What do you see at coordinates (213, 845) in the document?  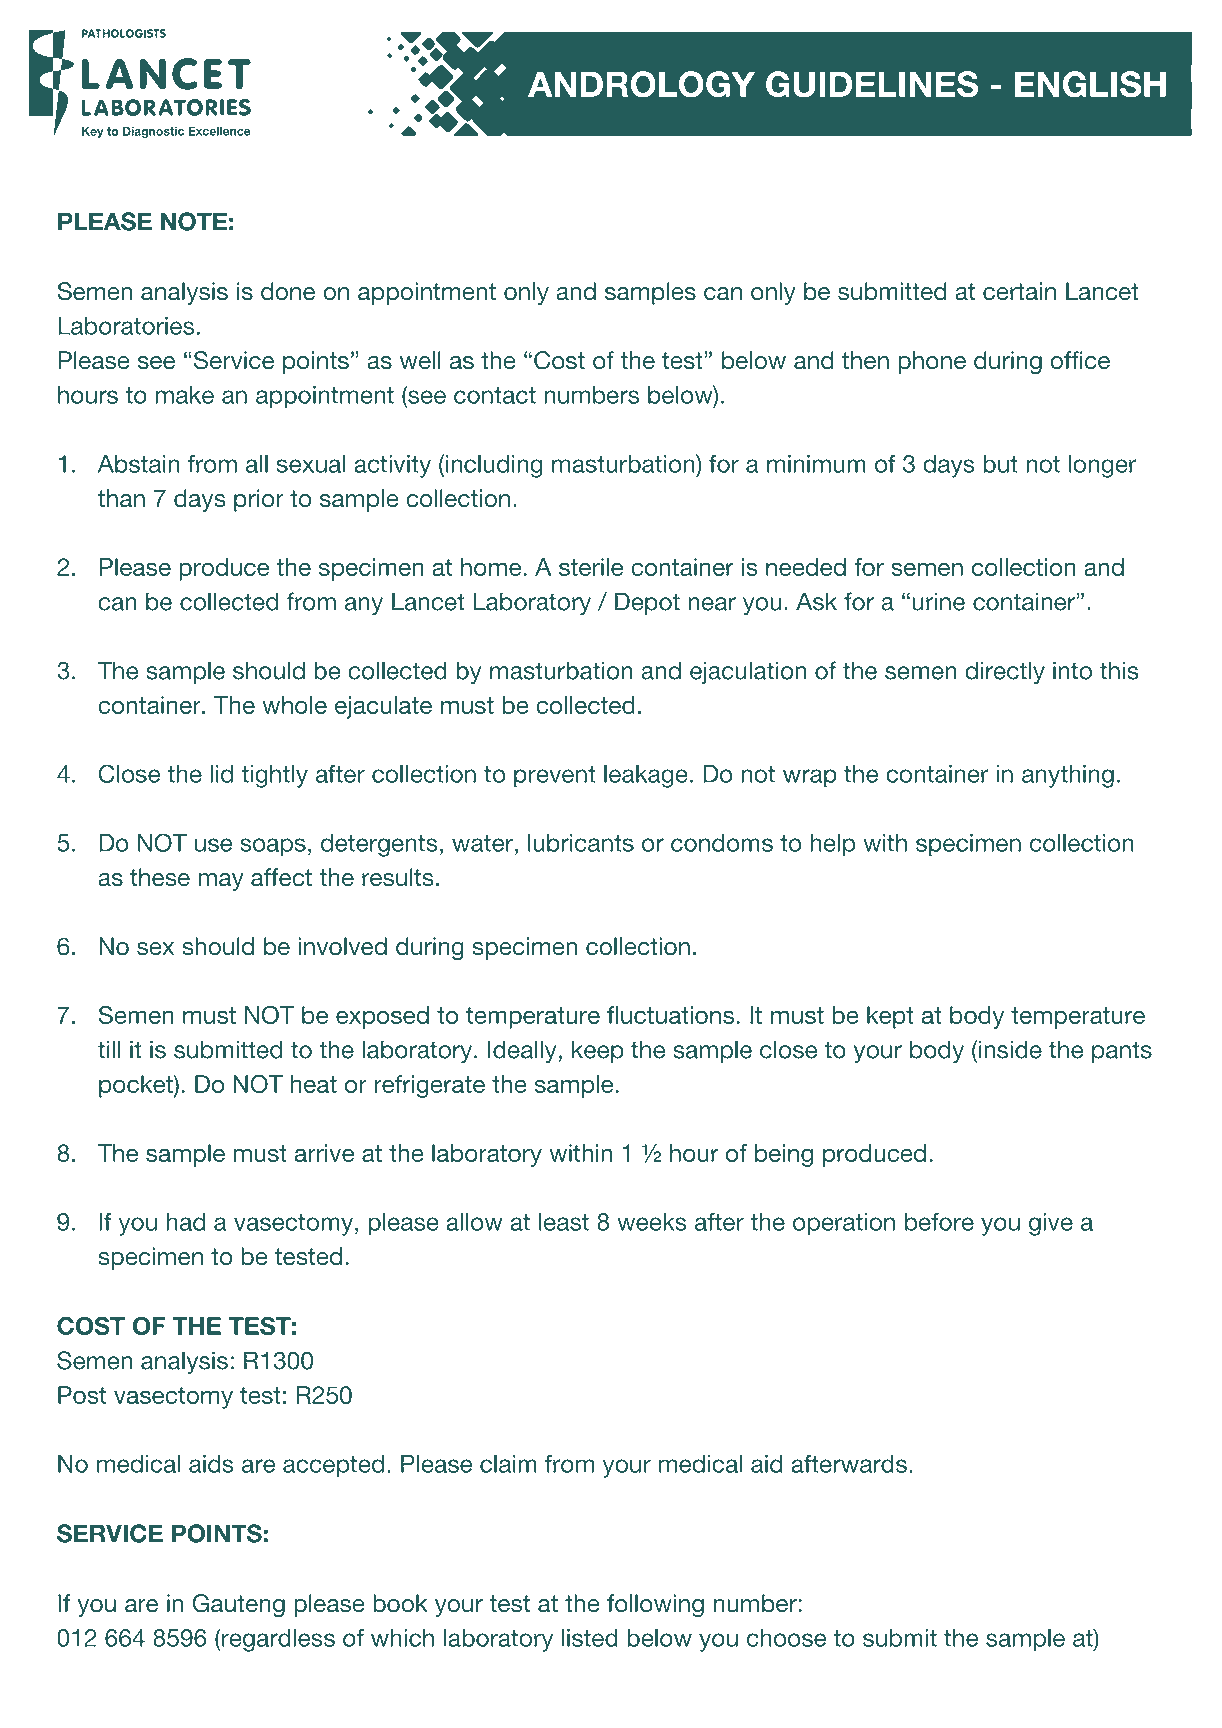 I see `use` at bounding box center [213, 845].
